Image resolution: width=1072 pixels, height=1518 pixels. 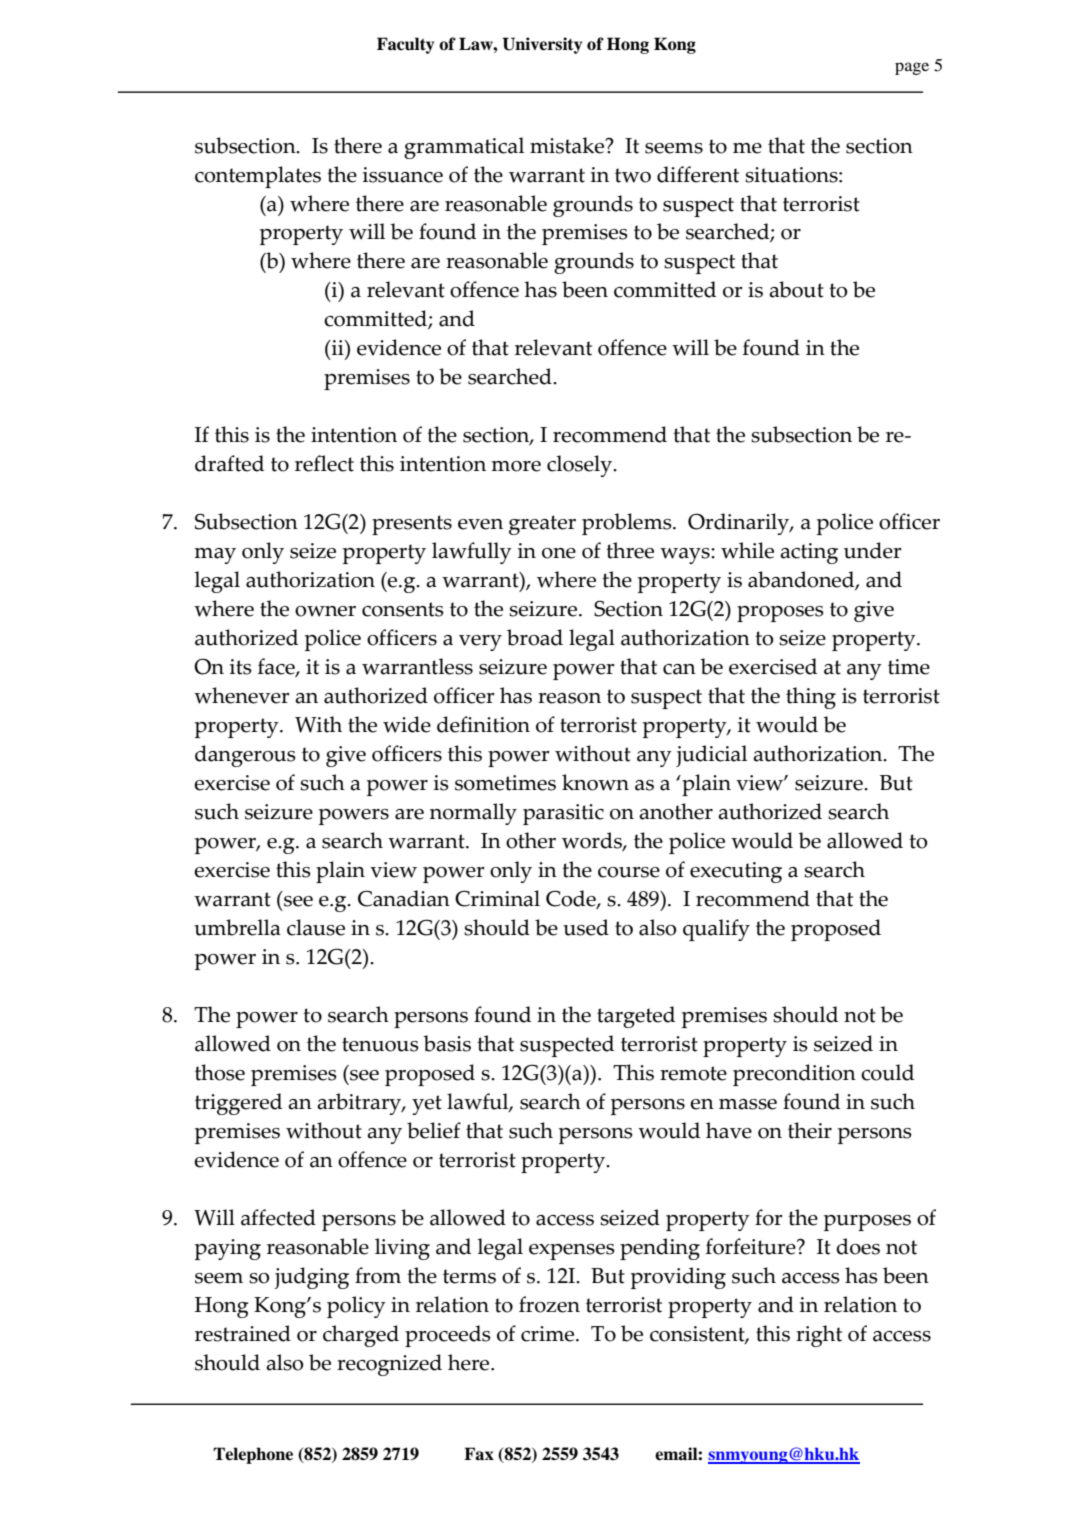 What do you see at coordinates (819, 1336) in the screenshot?
I see `right` at bounding box center [819, 1336].
